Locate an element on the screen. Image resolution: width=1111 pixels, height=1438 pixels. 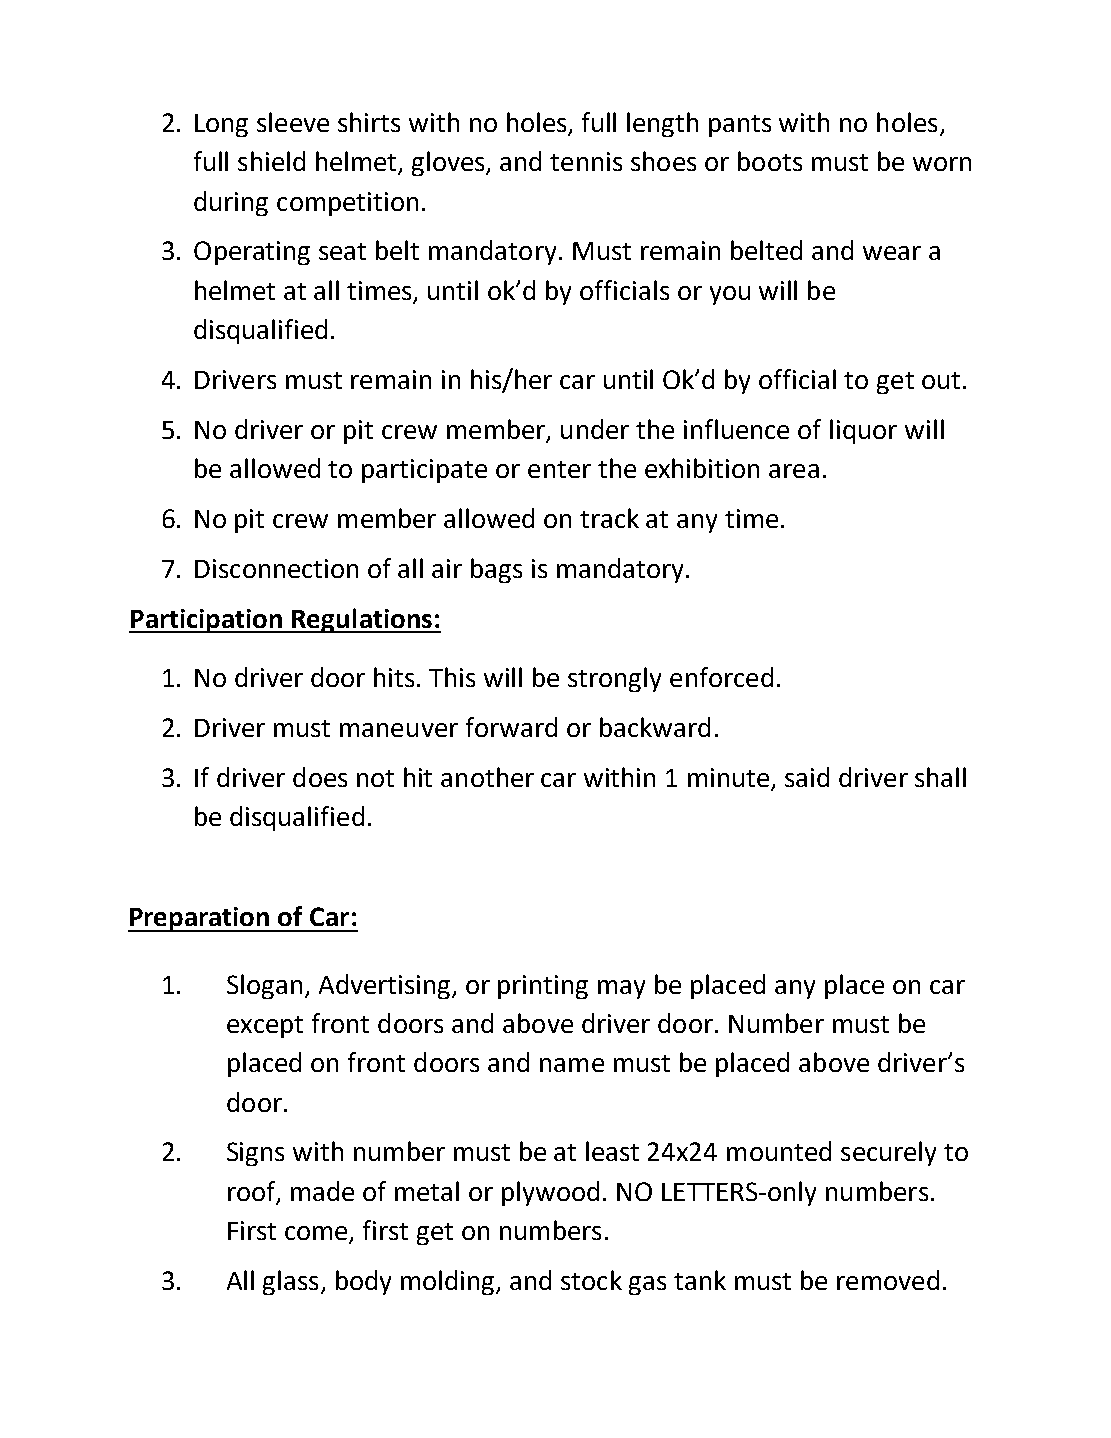
stock is located at coordinates (591, 1280).
